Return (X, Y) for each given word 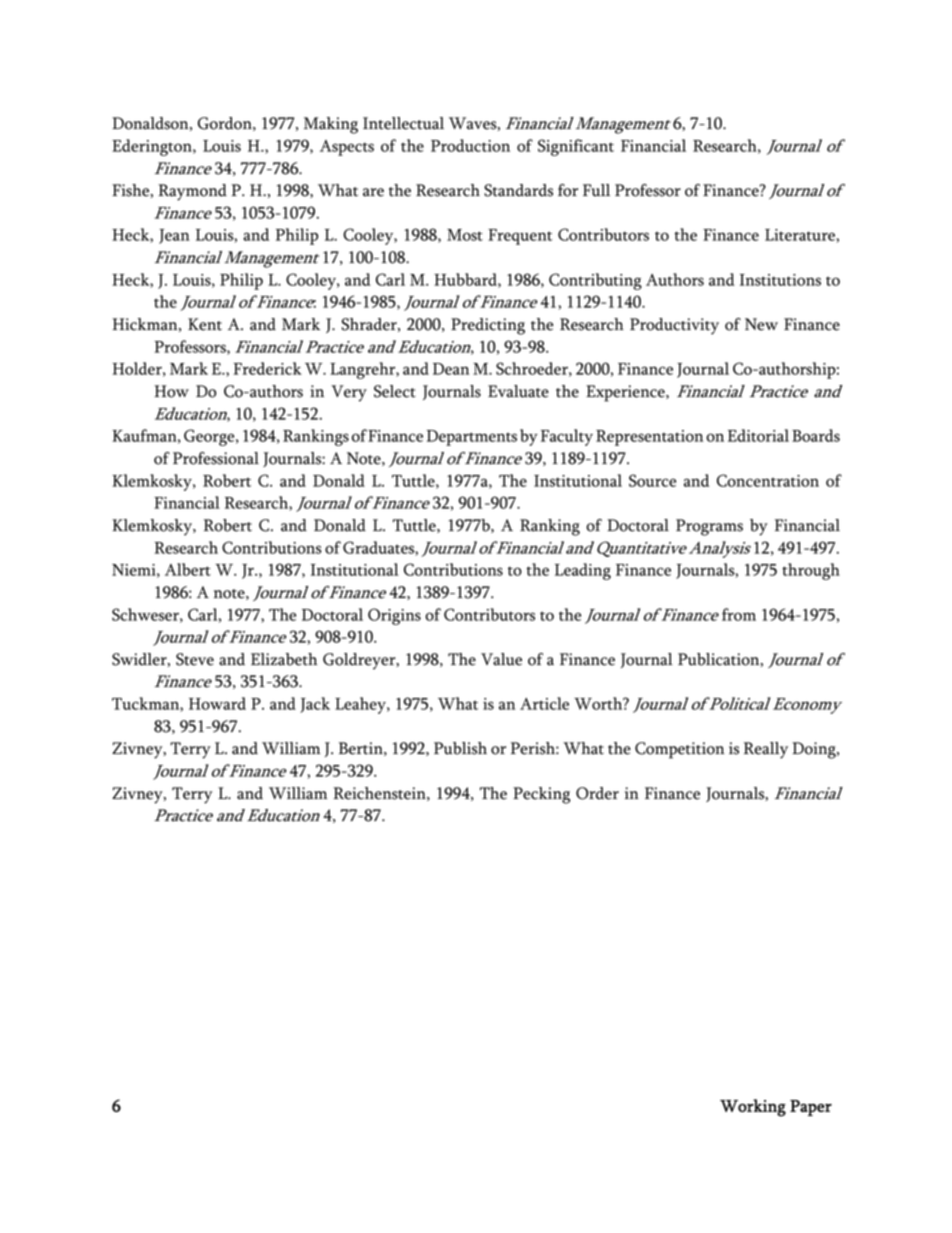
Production (470, 145)
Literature (801, 235)
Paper (811, 1108)
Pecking (541, 795)
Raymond (192, 192)
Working (753, 1108)
